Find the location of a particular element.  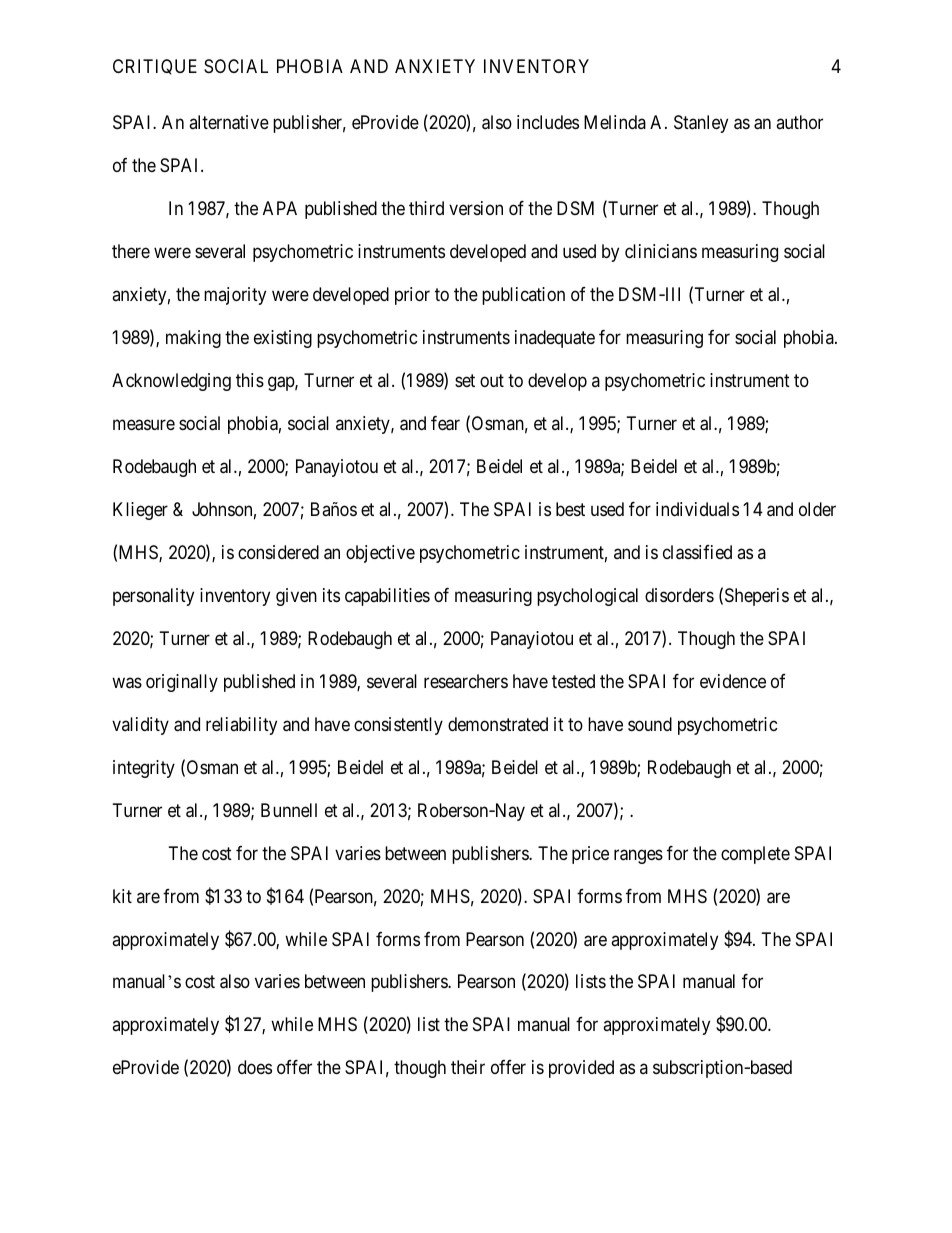

objective is located at coordinates (380, 554).
